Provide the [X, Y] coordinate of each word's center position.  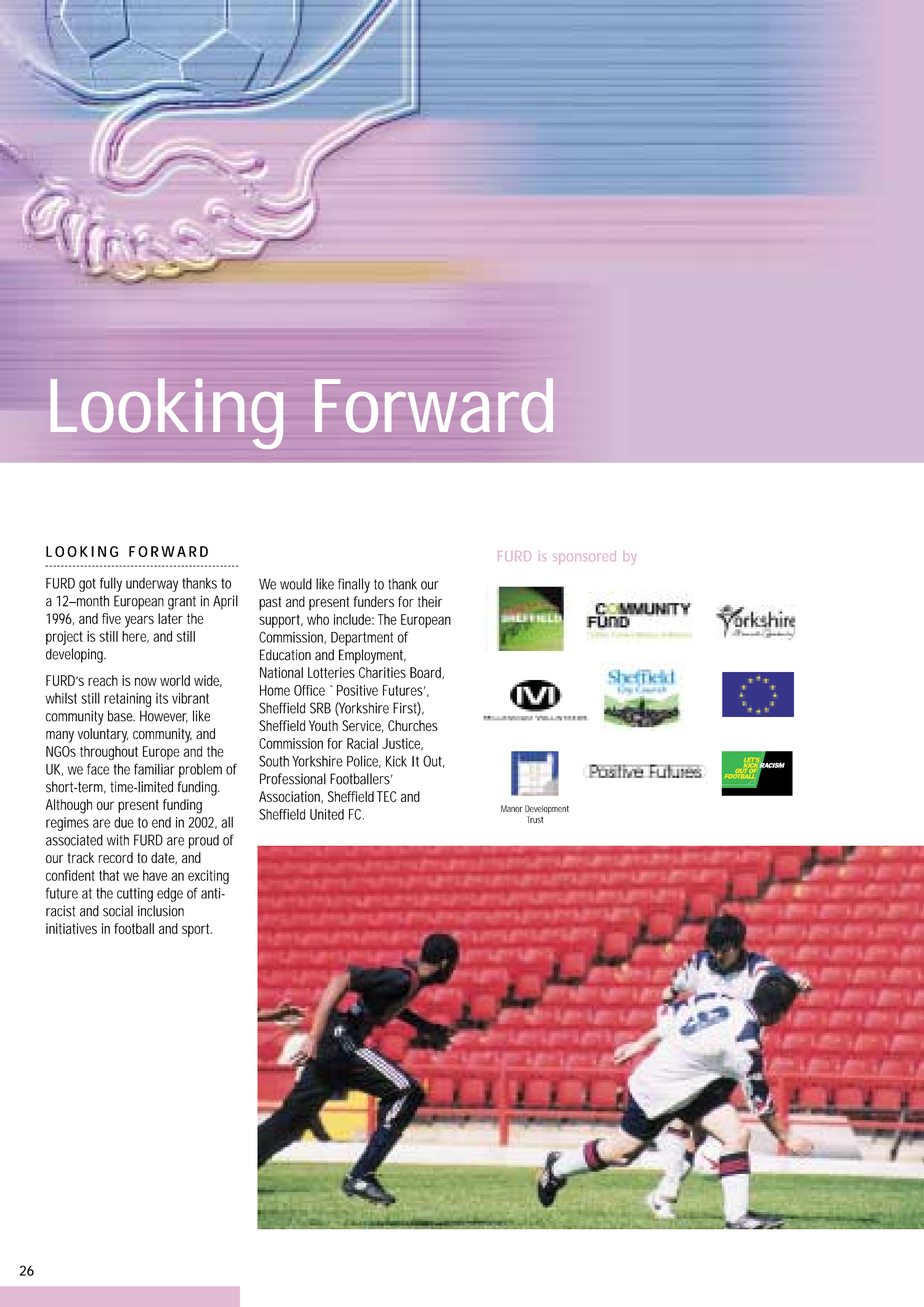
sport [197, 930]
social [118, 911]
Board [427, 673]
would [296, 584]
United [327, 814]
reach [103, 680]
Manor [512, 808]
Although [69, 806]
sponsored [584, 558]
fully [111, 584]
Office [309, 690]
